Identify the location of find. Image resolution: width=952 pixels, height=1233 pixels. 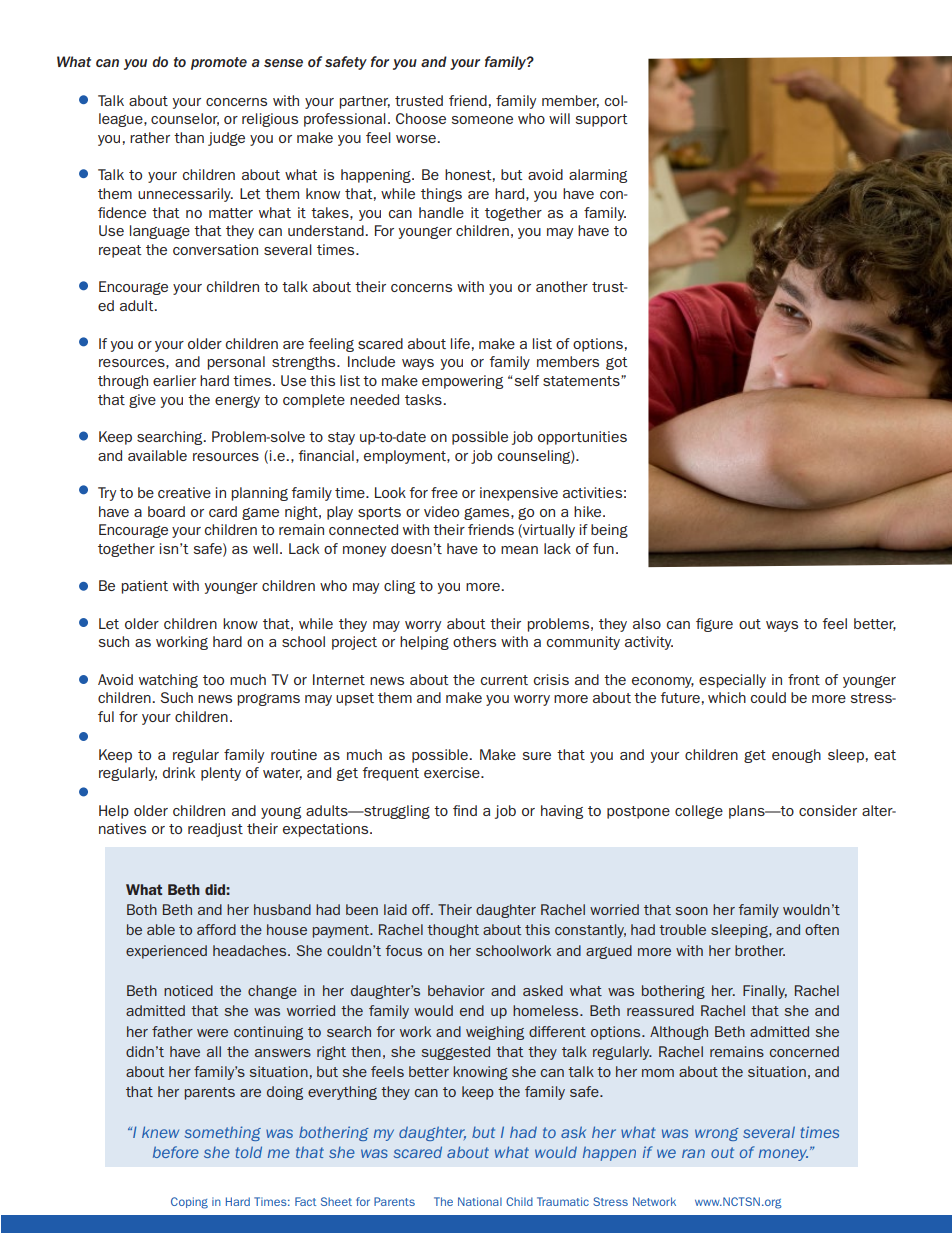
(465, 810).
